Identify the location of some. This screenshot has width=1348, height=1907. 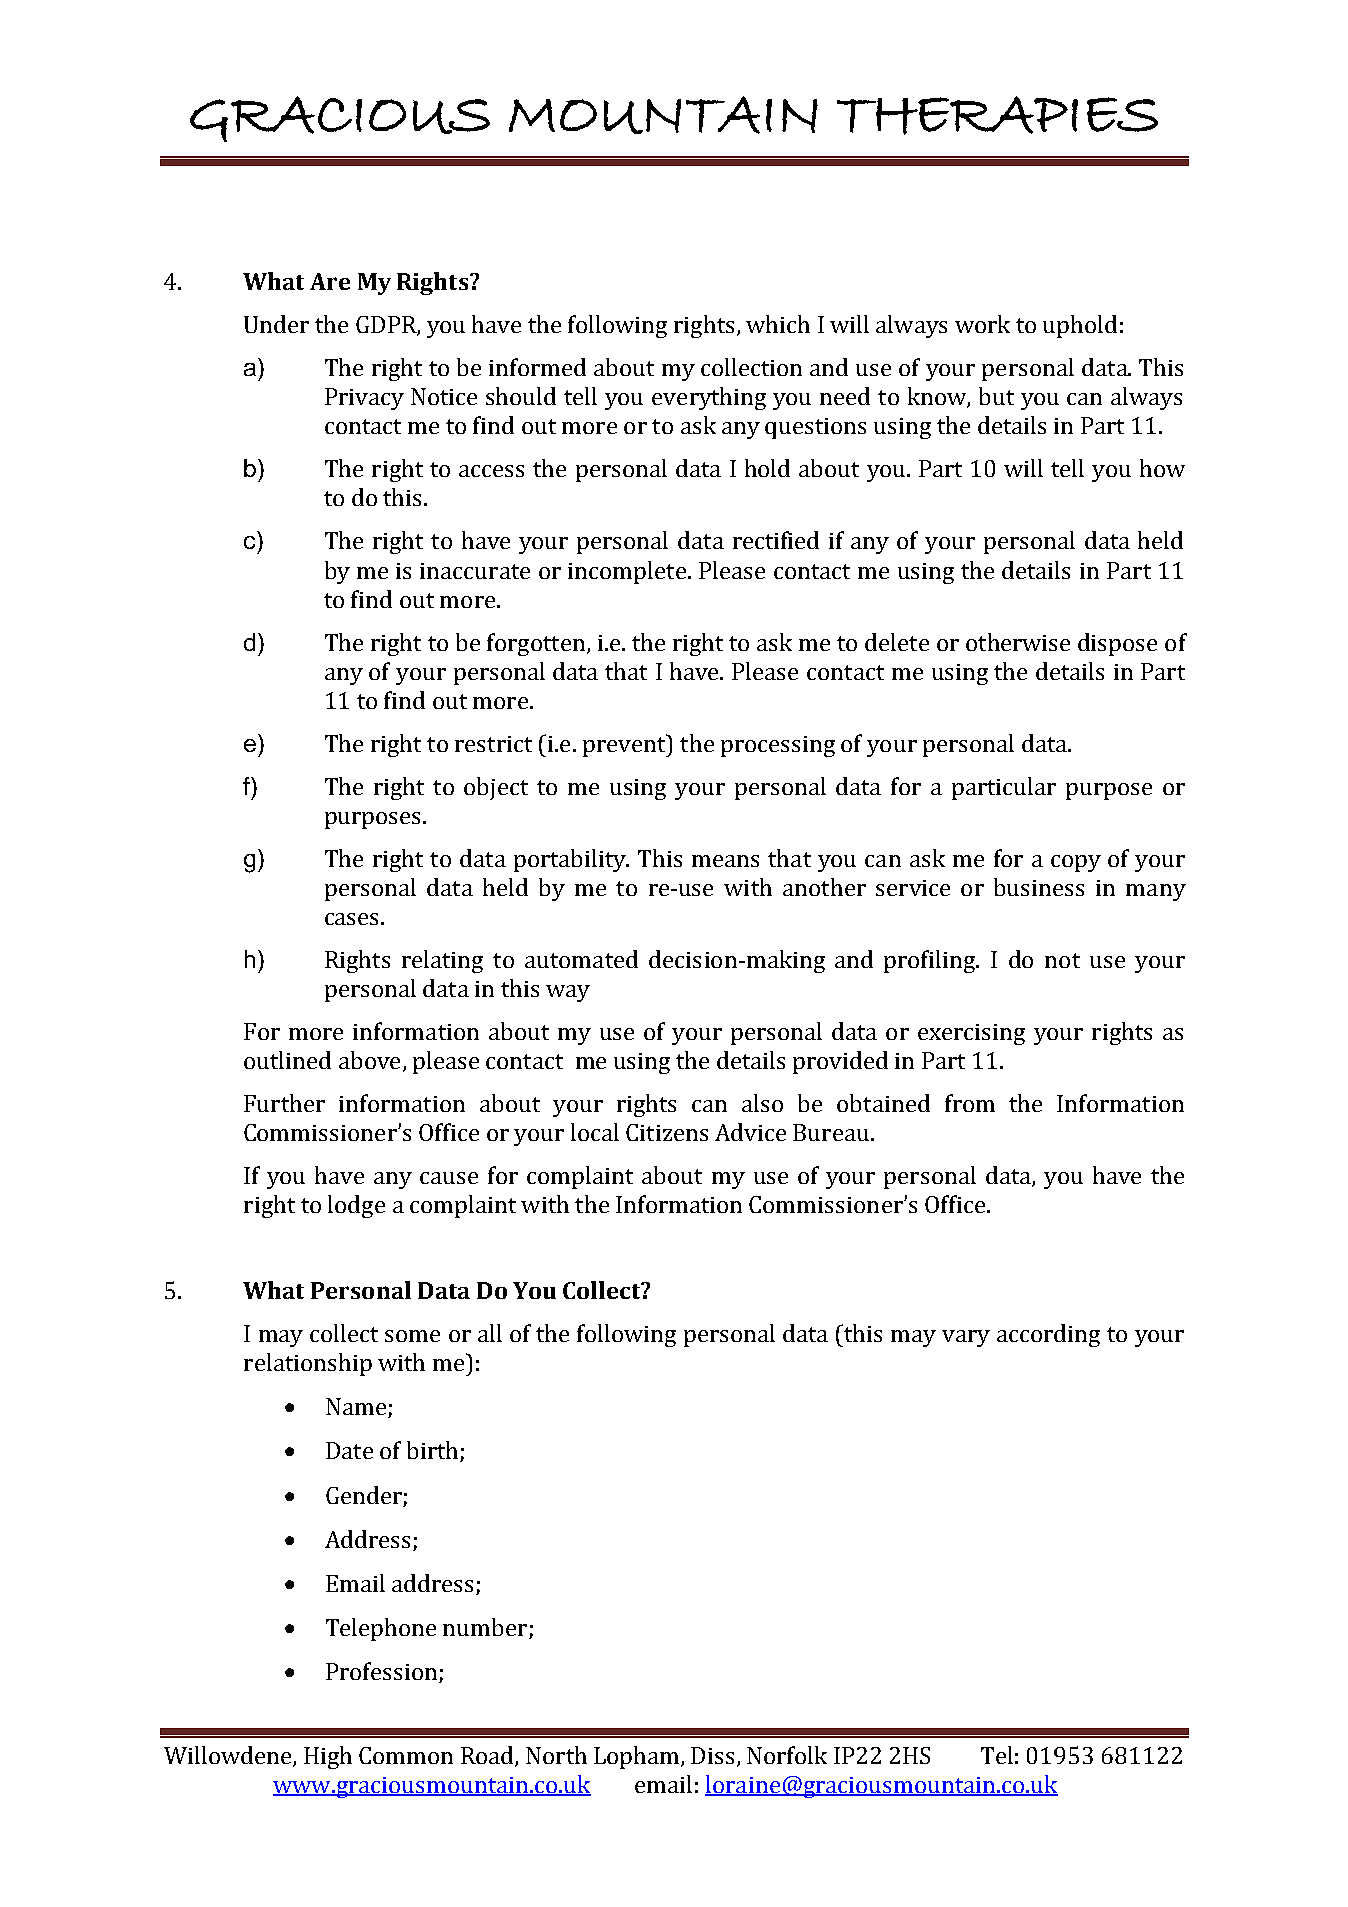
(412, 1336).
